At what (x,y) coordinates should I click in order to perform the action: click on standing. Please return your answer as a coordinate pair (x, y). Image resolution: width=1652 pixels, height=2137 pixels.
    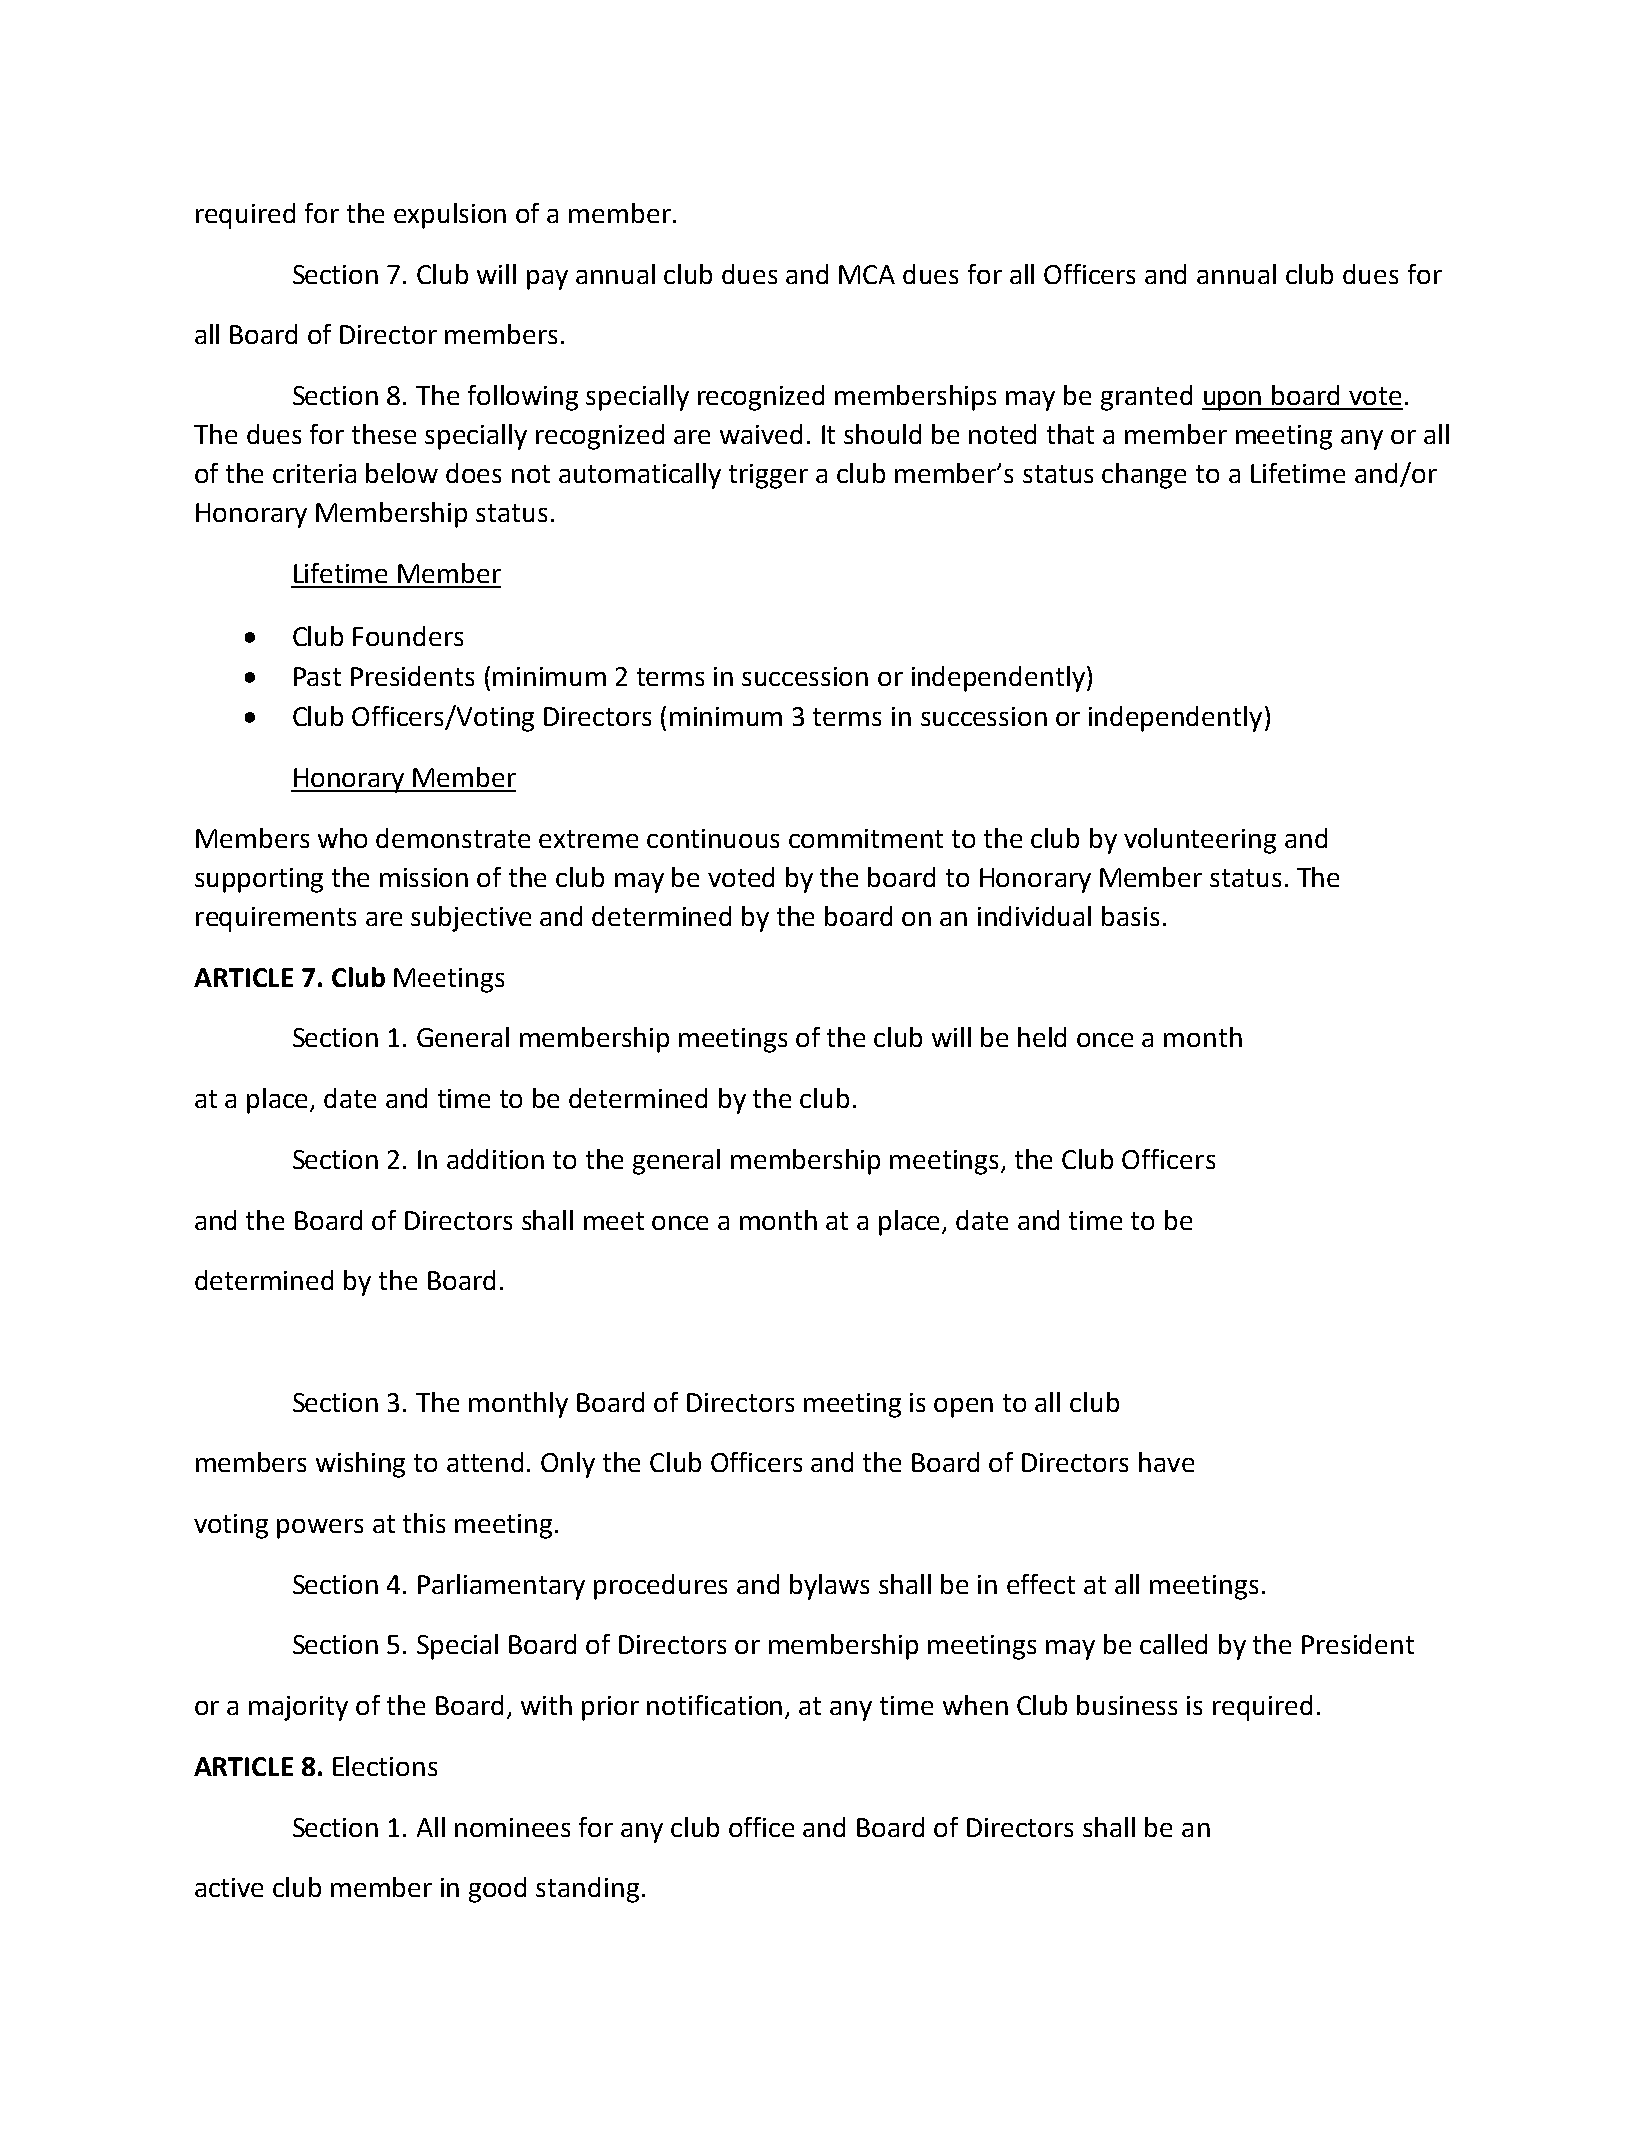
    Looking at the image, I should click on (587, 1890).
